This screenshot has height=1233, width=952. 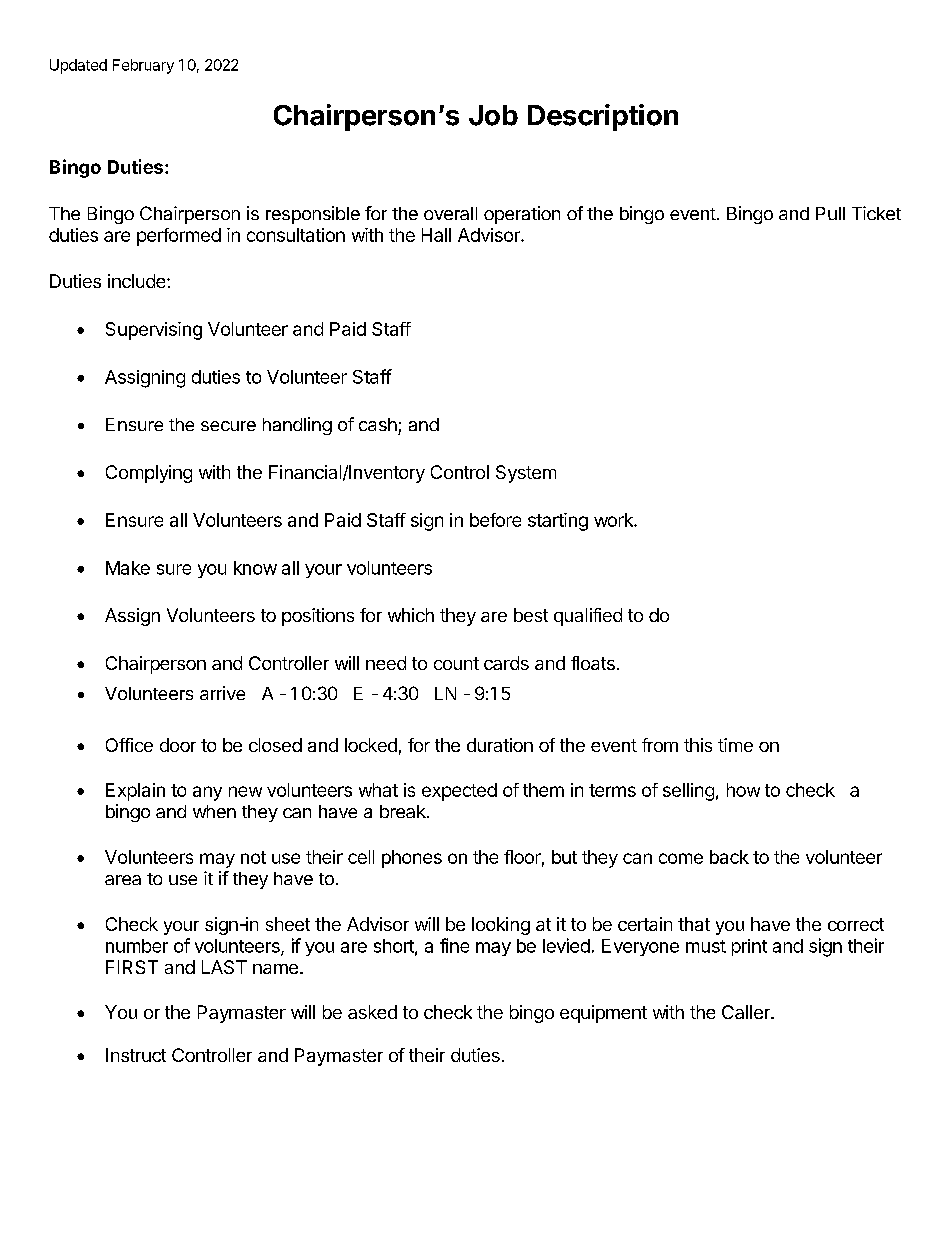 What do you see at coordinates (614, 520) in the screenshot?
I see `work` at bounding box center [614, 520].
